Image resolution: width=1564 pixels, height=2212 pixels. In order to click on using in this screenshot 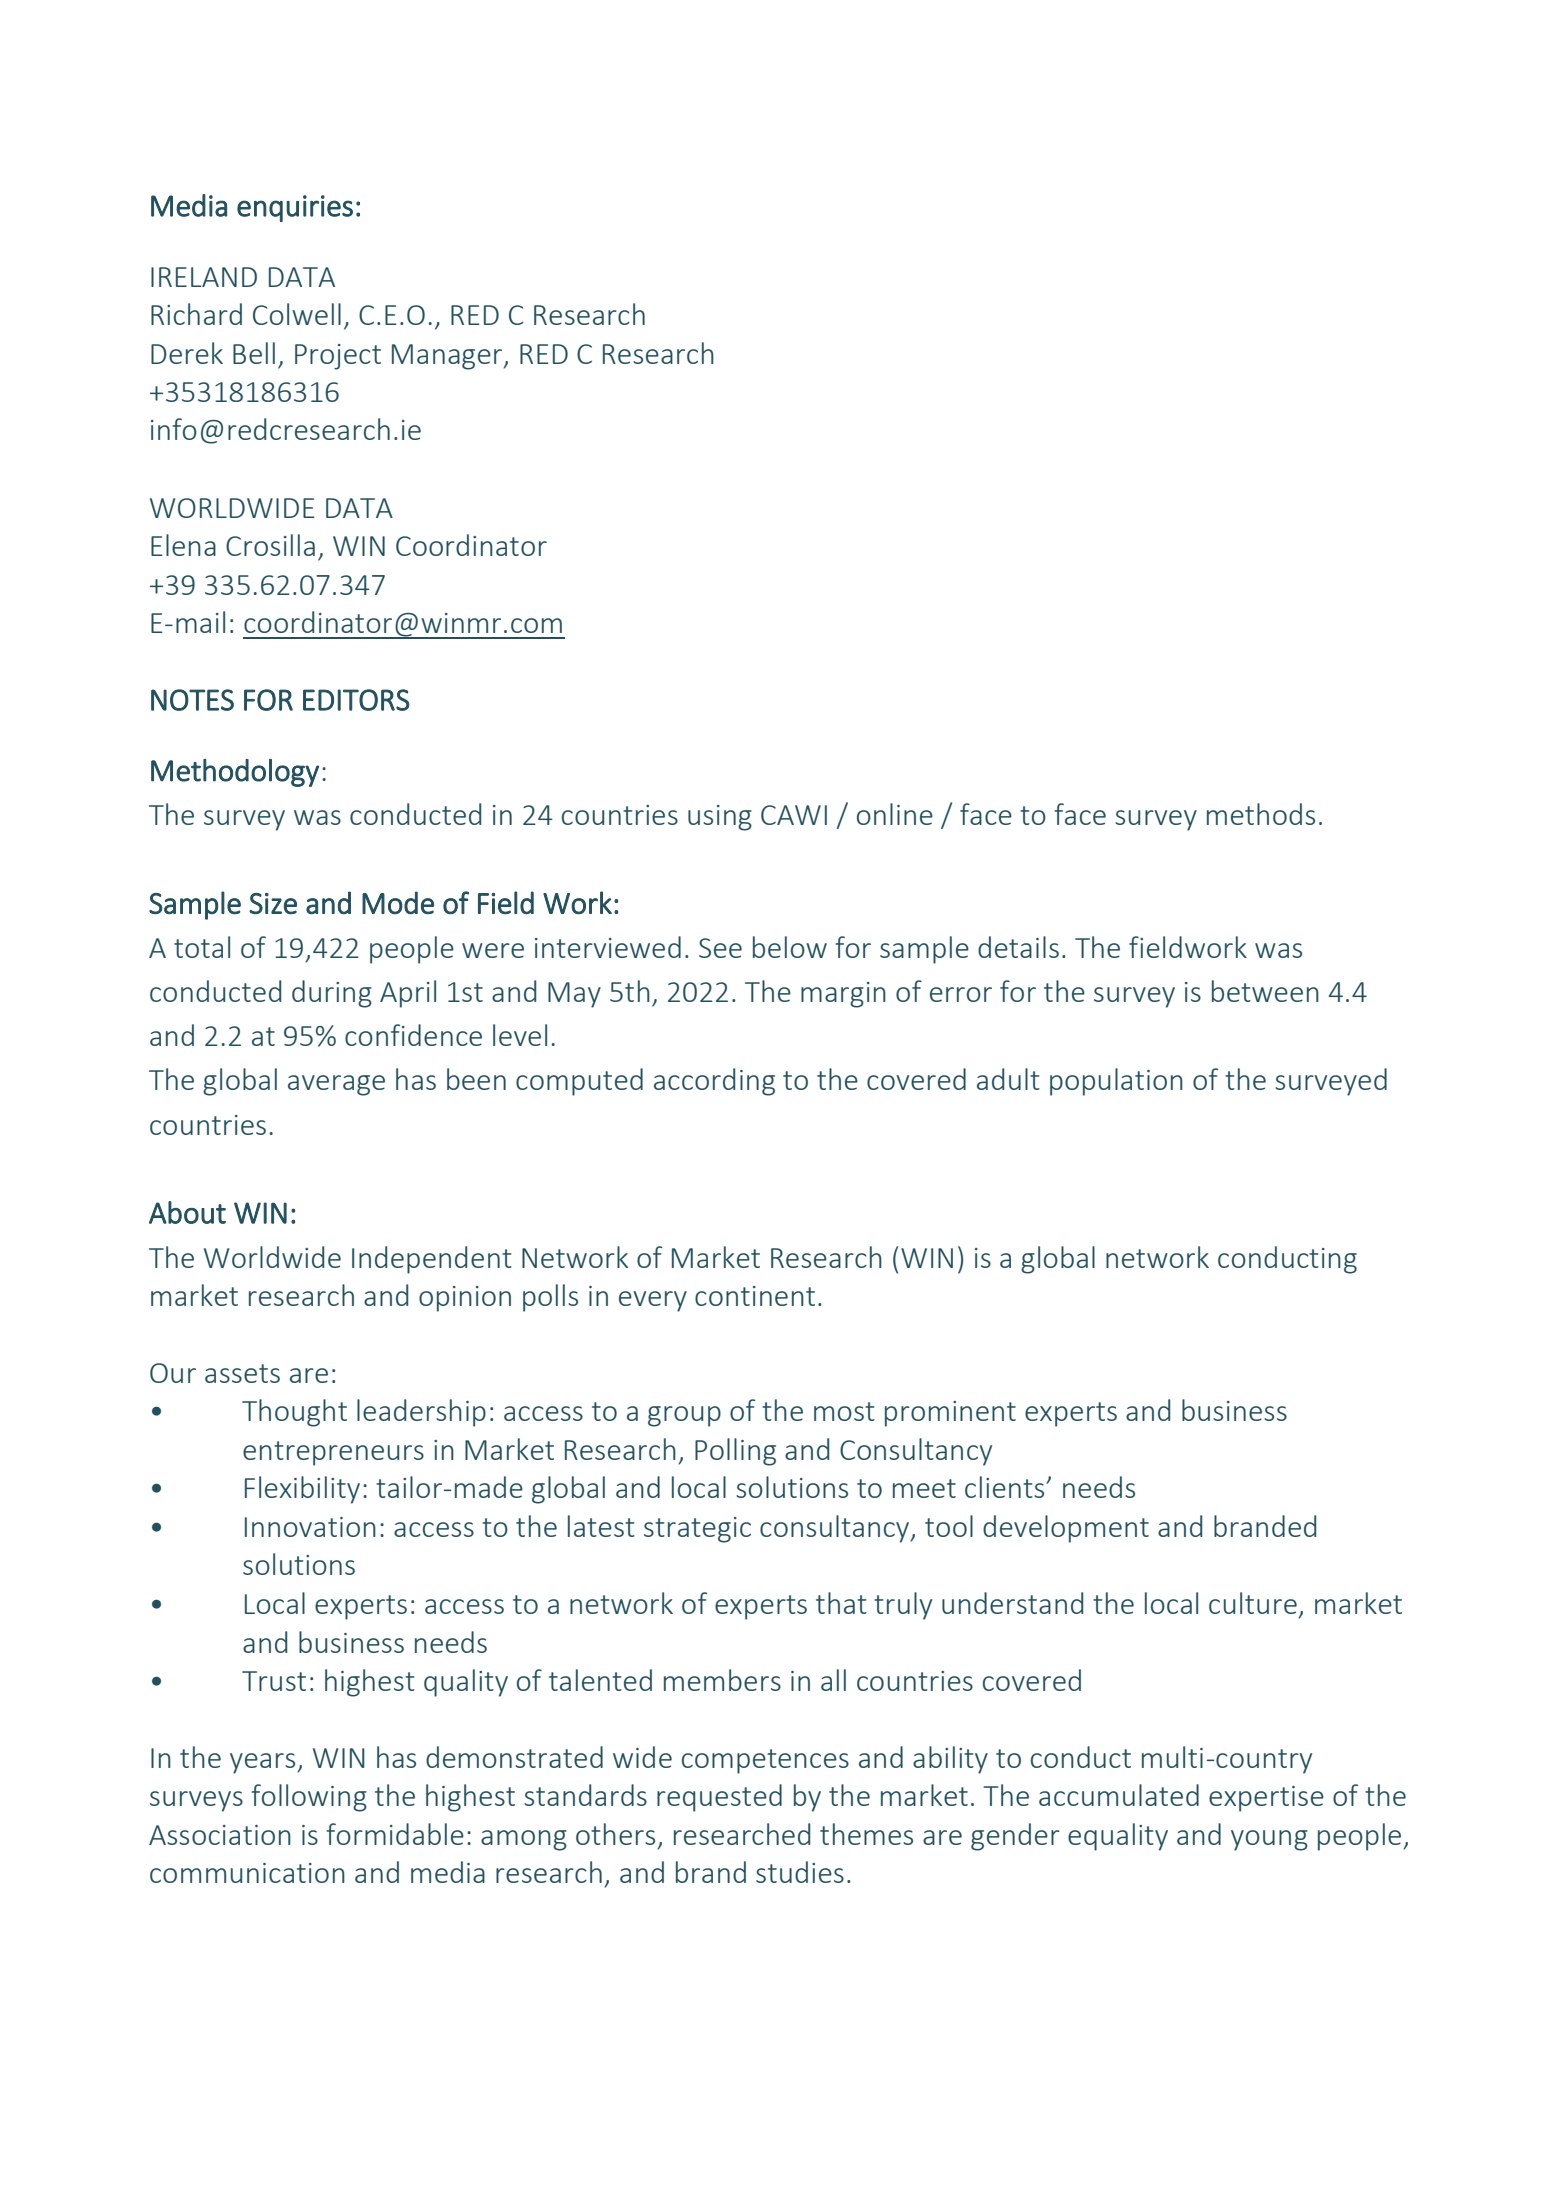, I will do `click(720, 818)`.
